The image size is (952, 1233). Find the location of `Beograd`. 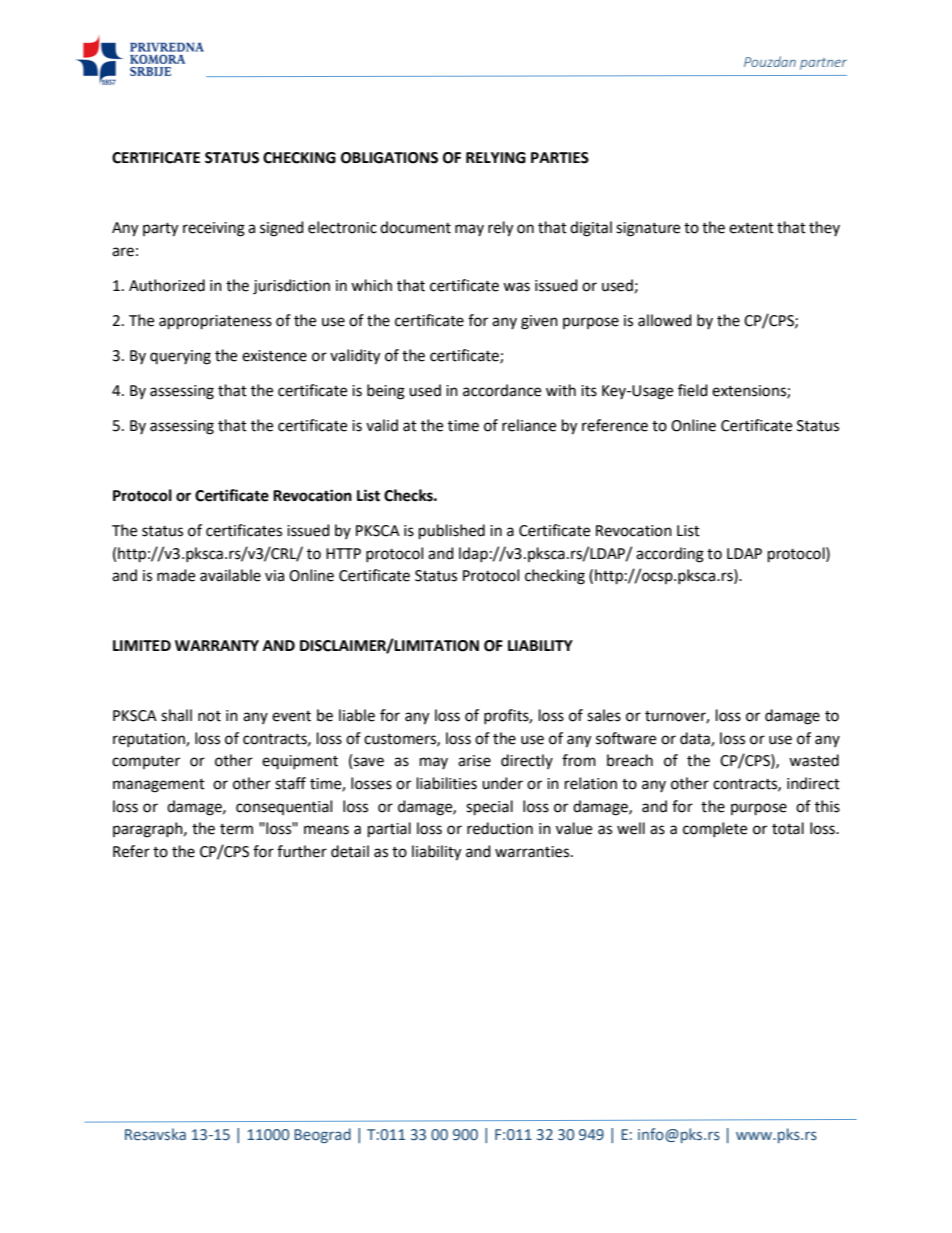

Beograd is located at coordinates (322, 1135).
